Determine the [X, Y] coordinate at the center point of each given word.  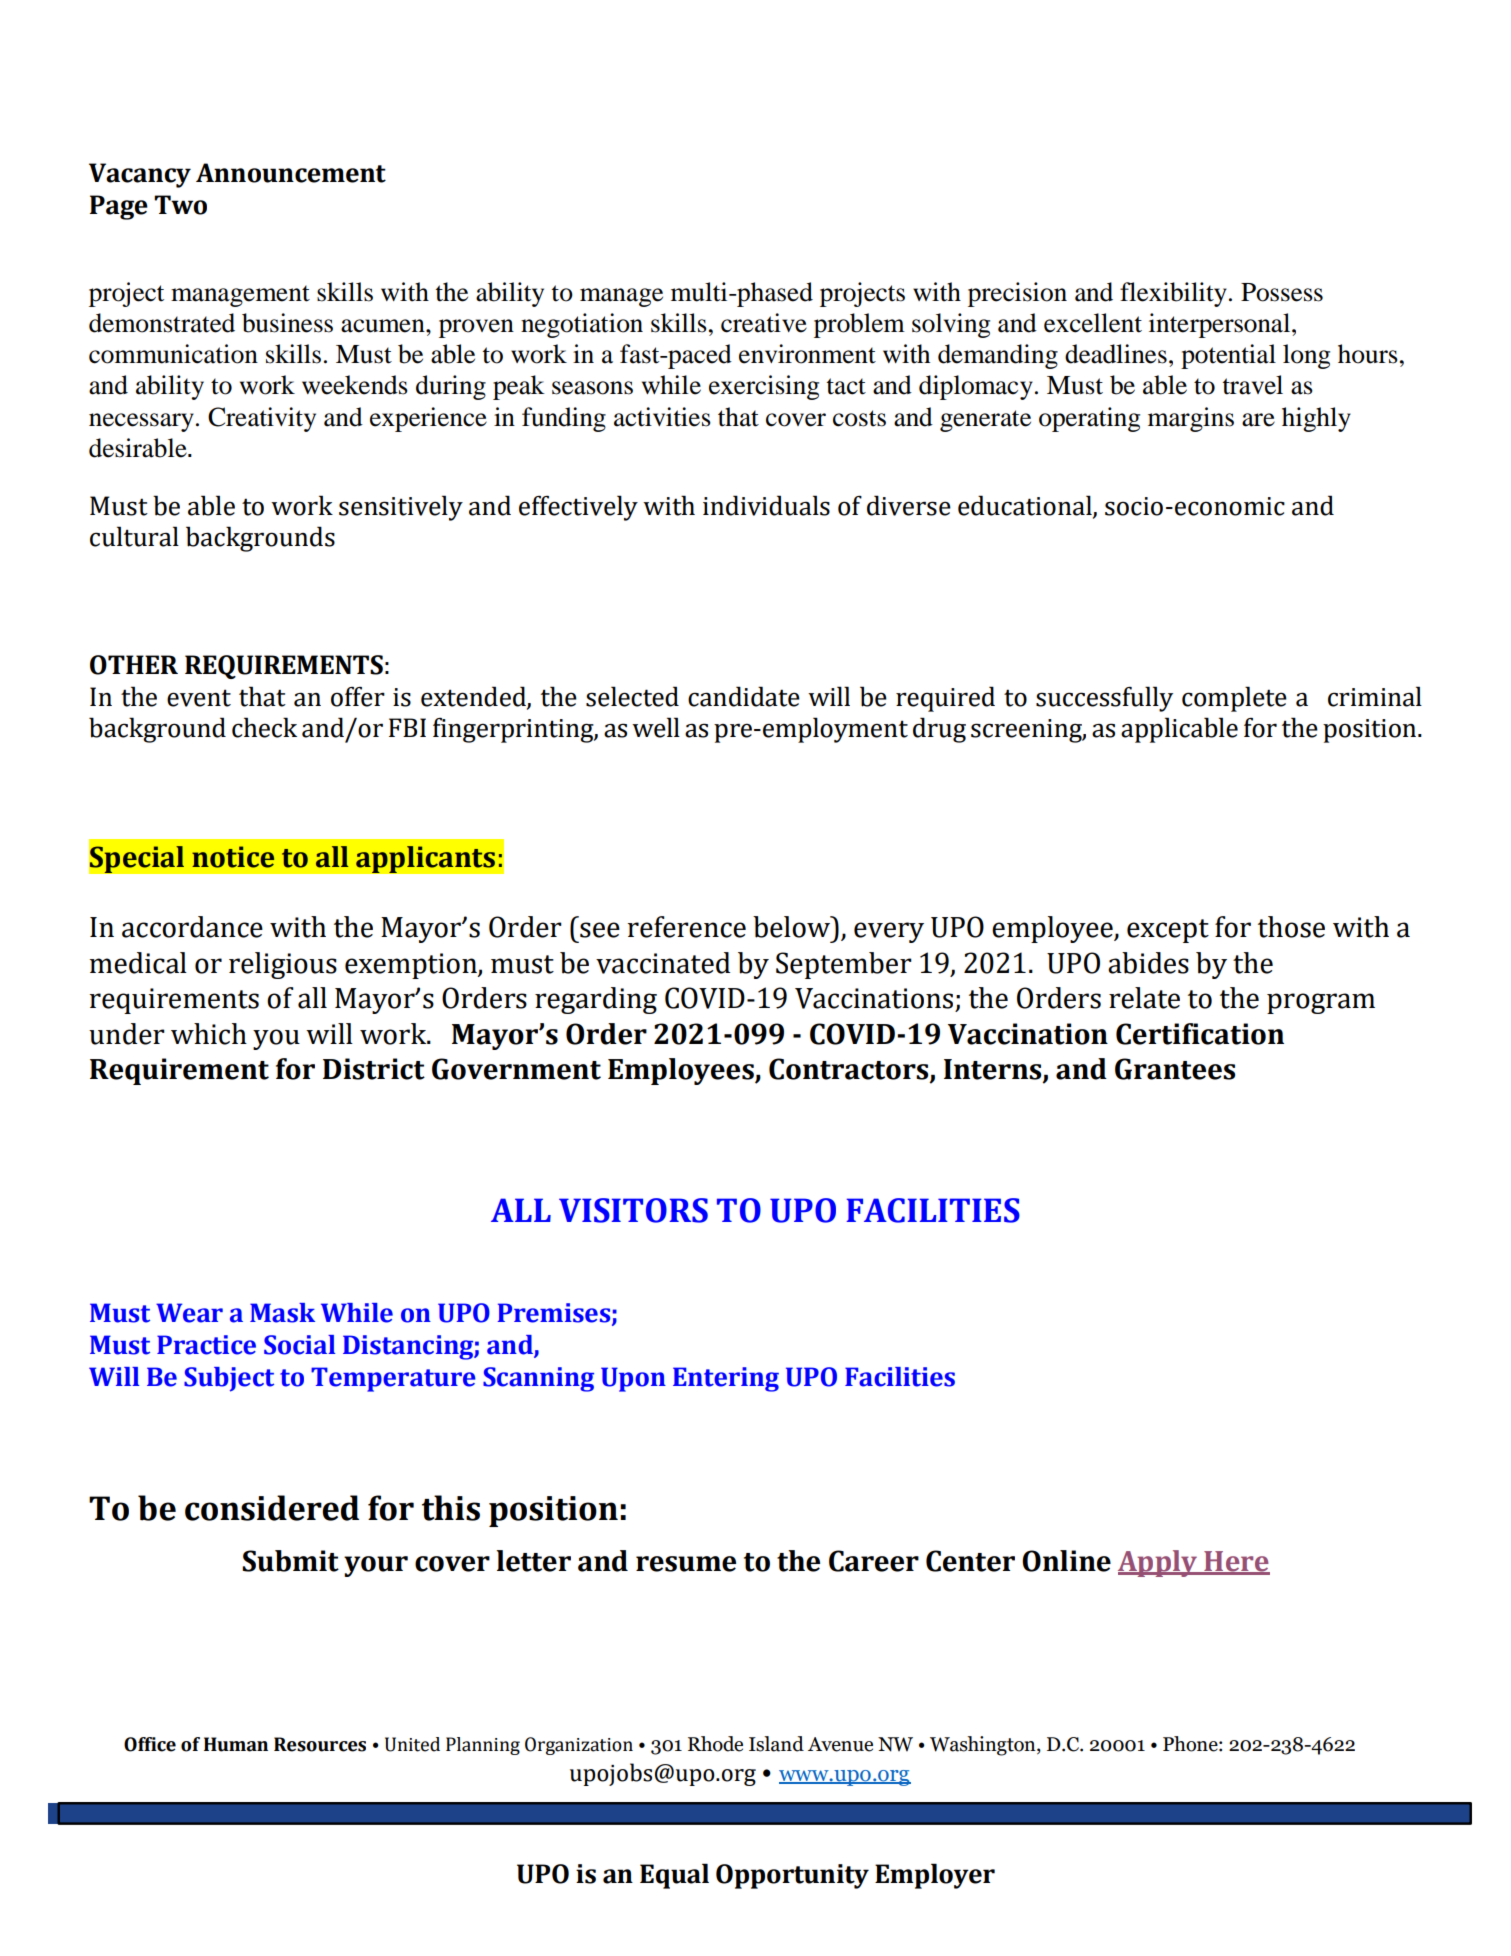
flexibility [1173, 294]
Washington [984, 1746]
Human [236, 1744]
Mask [282, 1313]
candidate [744, 696]
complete [1234, 699]
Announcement [291, 173]
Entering [726, 1379]
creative [764, 323]
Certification [1200, 1034]
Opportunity [792, 1876]
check [264, 727]
